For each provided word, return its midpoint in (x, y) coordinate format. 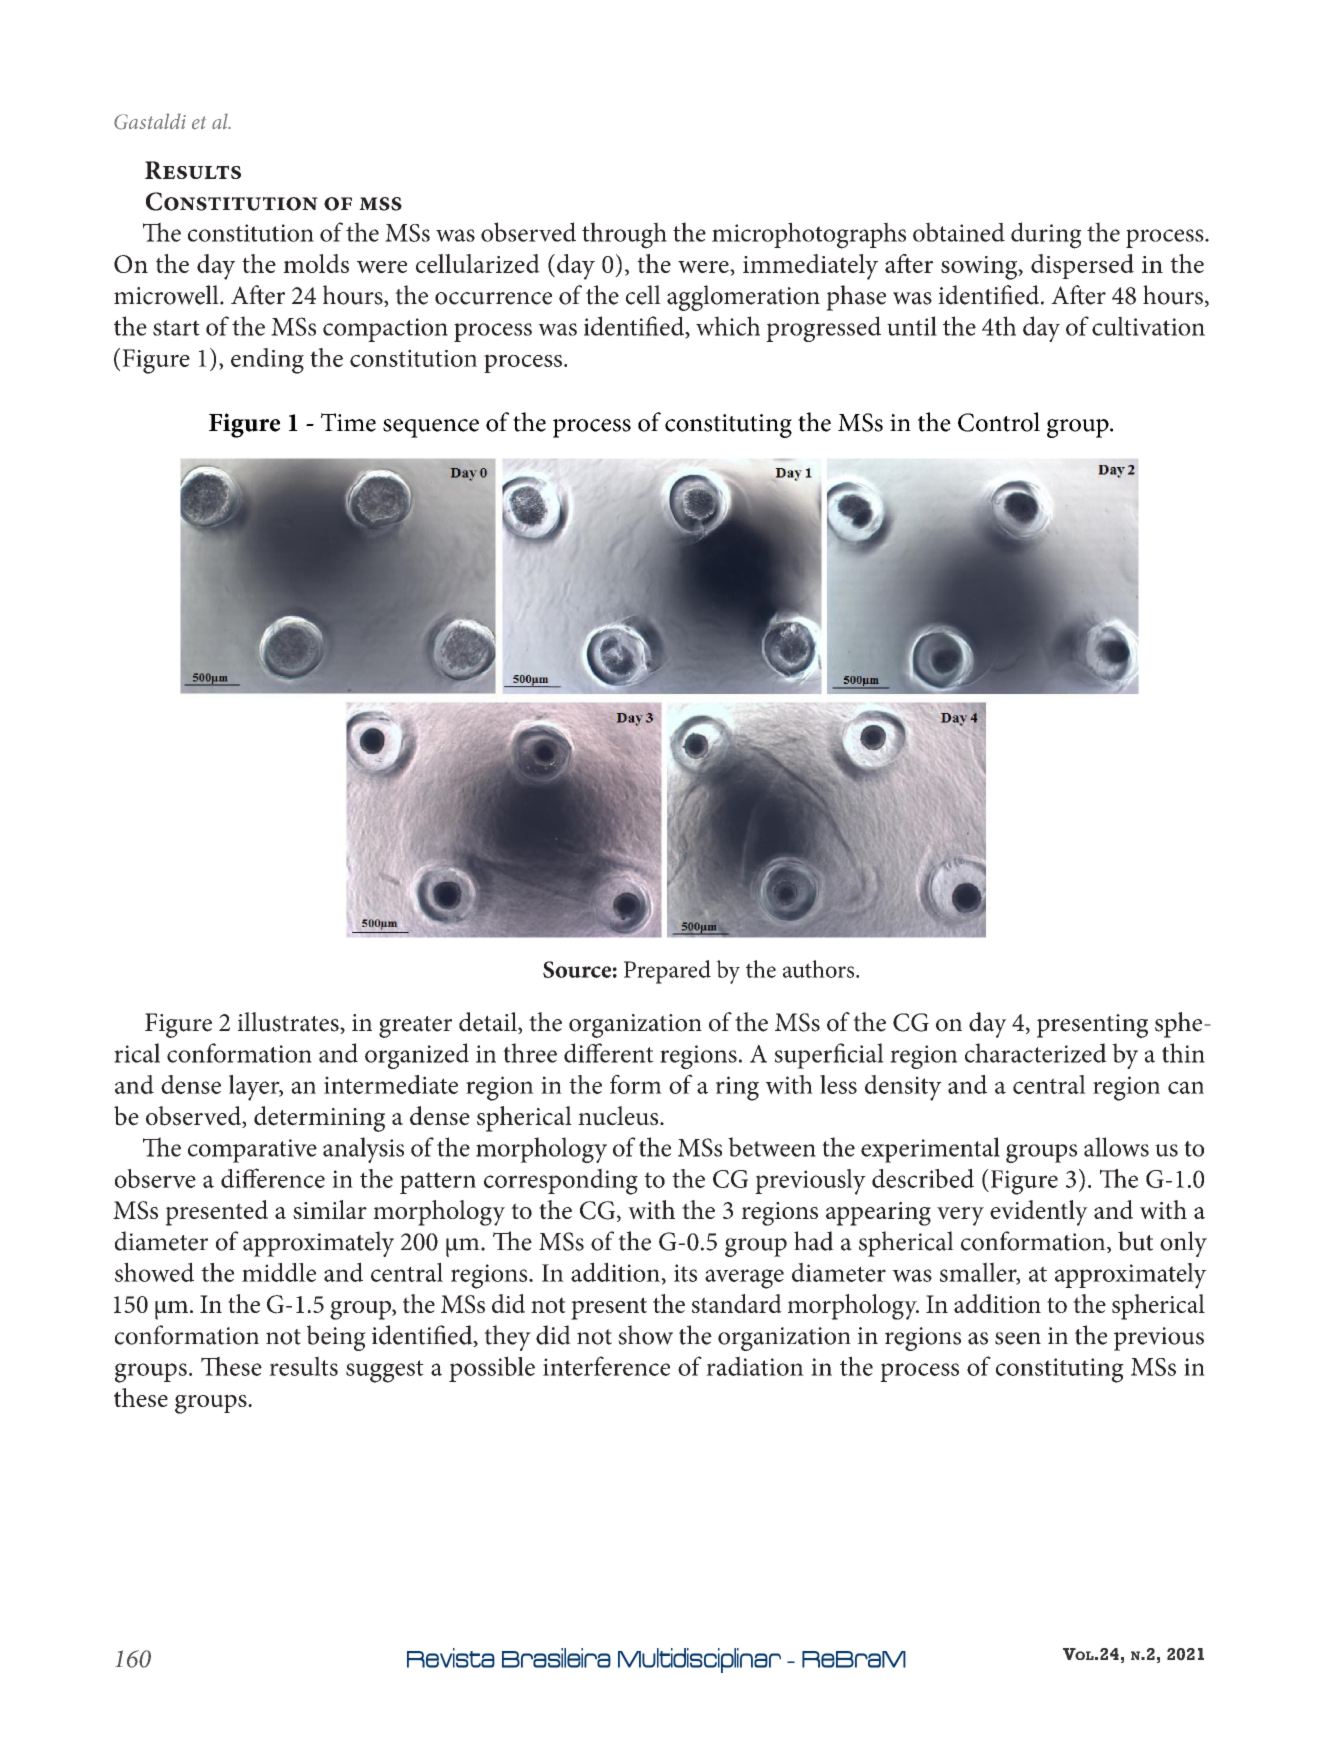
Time (348, 422)
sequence (431, 428)
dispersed (1082, 266)
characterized (1036, 1053)
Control (999, 422)
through (624, 235)
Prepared (667, 972)
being (336, 1338)
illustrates (289, 1023)
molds (316, 263)
